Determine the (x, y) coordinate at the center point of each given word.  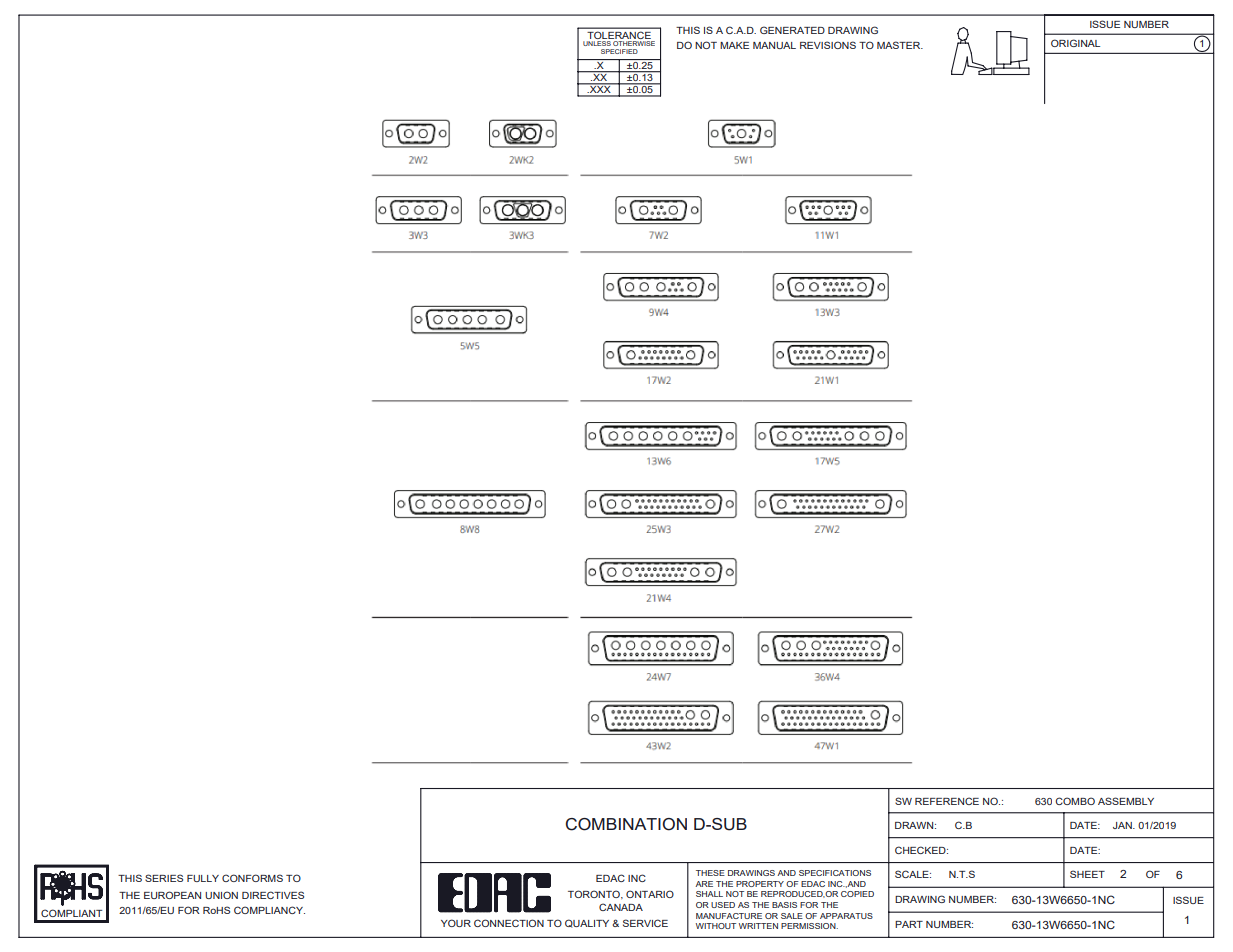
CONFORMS (252, 878)
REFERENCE (947, 801)
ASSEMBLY (1126, 801)
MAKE (734, 45)
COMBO (1075, 801)
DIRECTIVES (273, 895)
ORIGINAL (1075, 43)
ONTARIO (650, 894)
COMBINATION (626, 824)
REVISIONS (828, 45)
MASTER (900, 45)
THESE (710, 873)
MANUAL (774, 45)
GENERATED (792, 30)
